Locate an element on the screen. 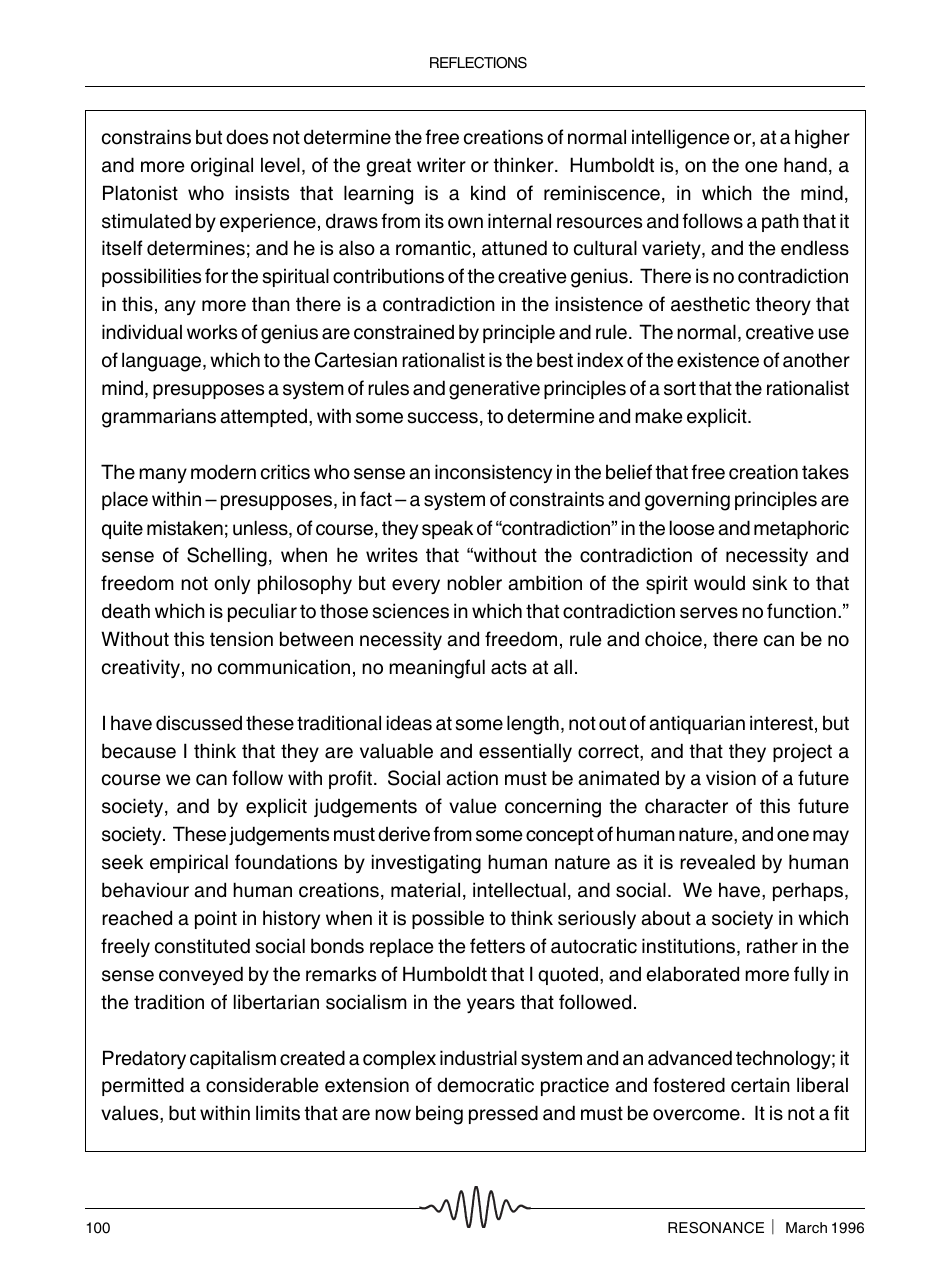 The image size is (951, 1288). acts is located at coordinates (509, 667).
